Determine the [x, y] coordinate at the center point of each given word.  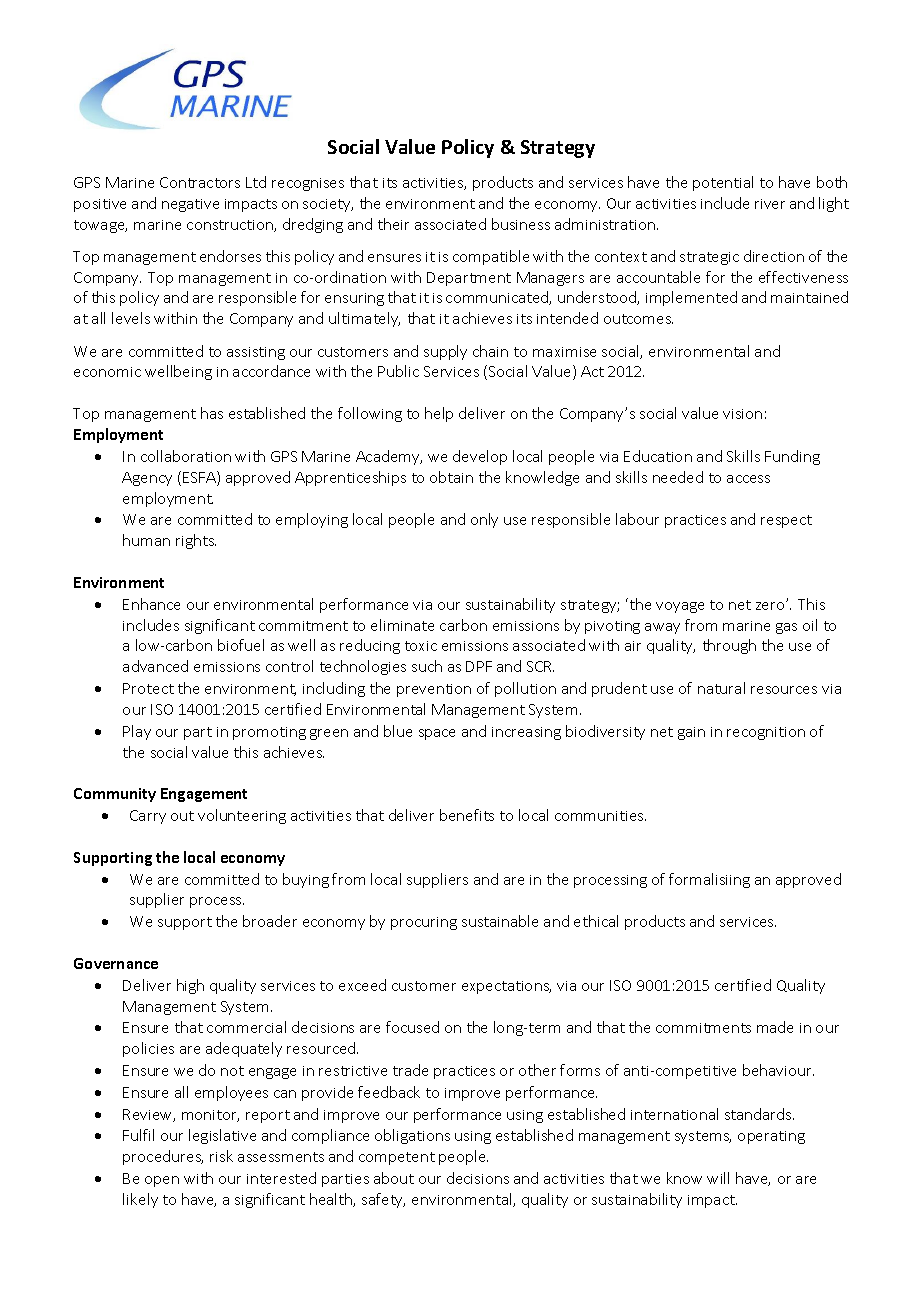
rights [196, 541]
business [521, 224]
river [770, 204]
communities [600, 816]
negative [190, 205]
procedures [163, 1157]
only [484, 520]
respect [786, 521]
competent [397, 1158]
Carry [148, 817]
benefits [467, 815]
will [718, 1178]
